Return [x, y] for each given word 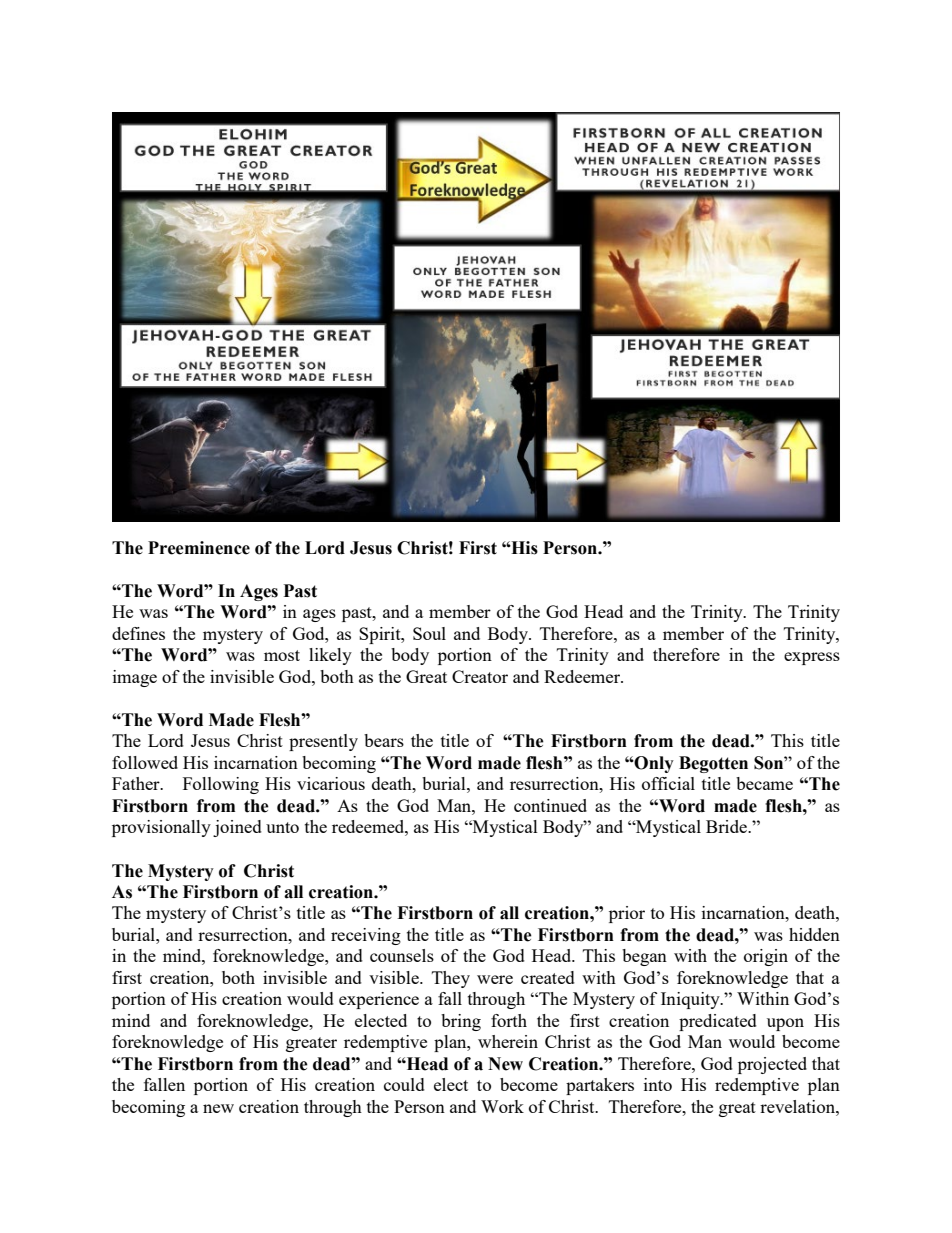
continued [550, 805]
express [812, 658]
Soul [429, 633]
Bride [727, 826]
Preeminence [199, 548]
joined [237, 828]
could [404, 1084]
